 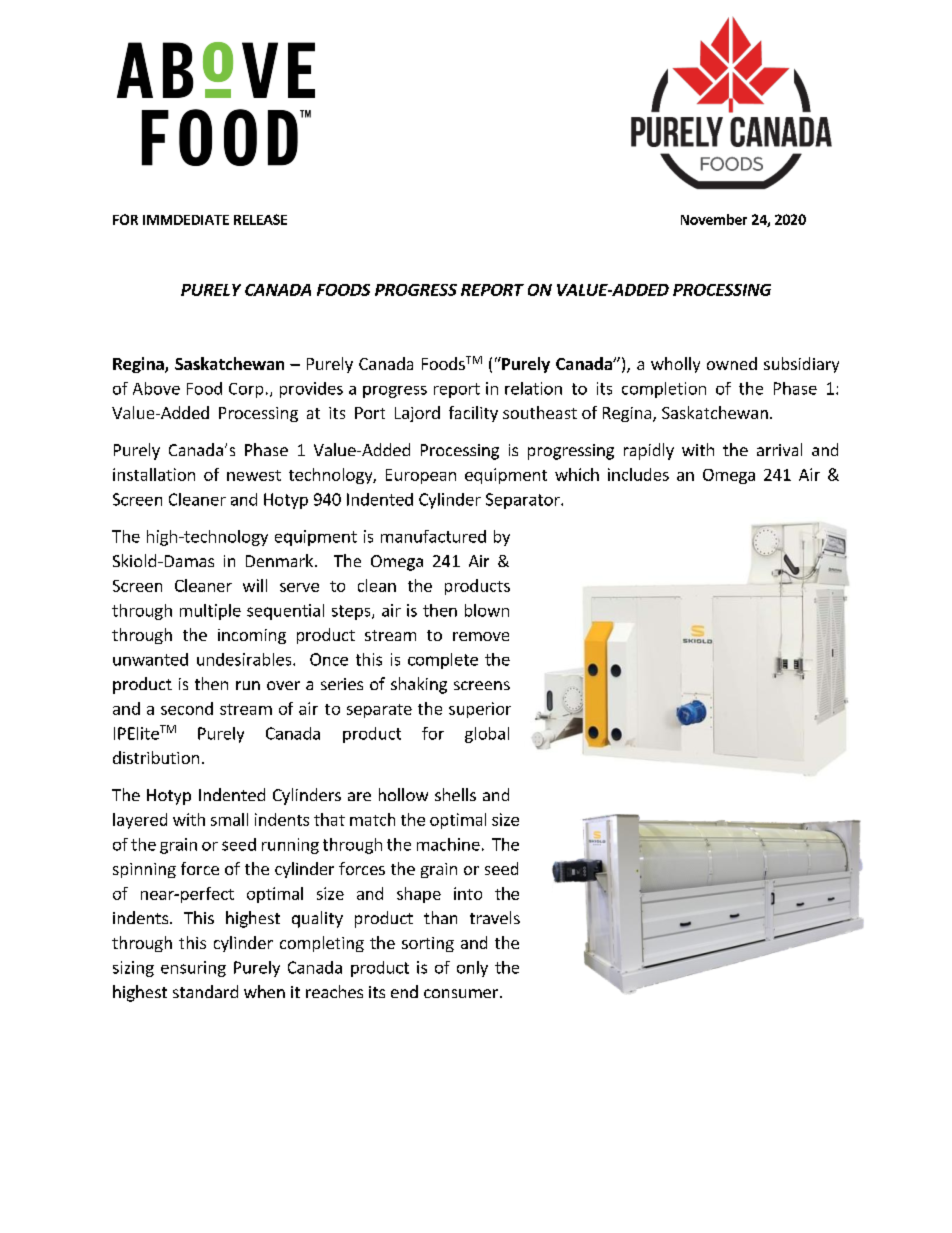 I want to click on only, so click(x=472, y=969).
